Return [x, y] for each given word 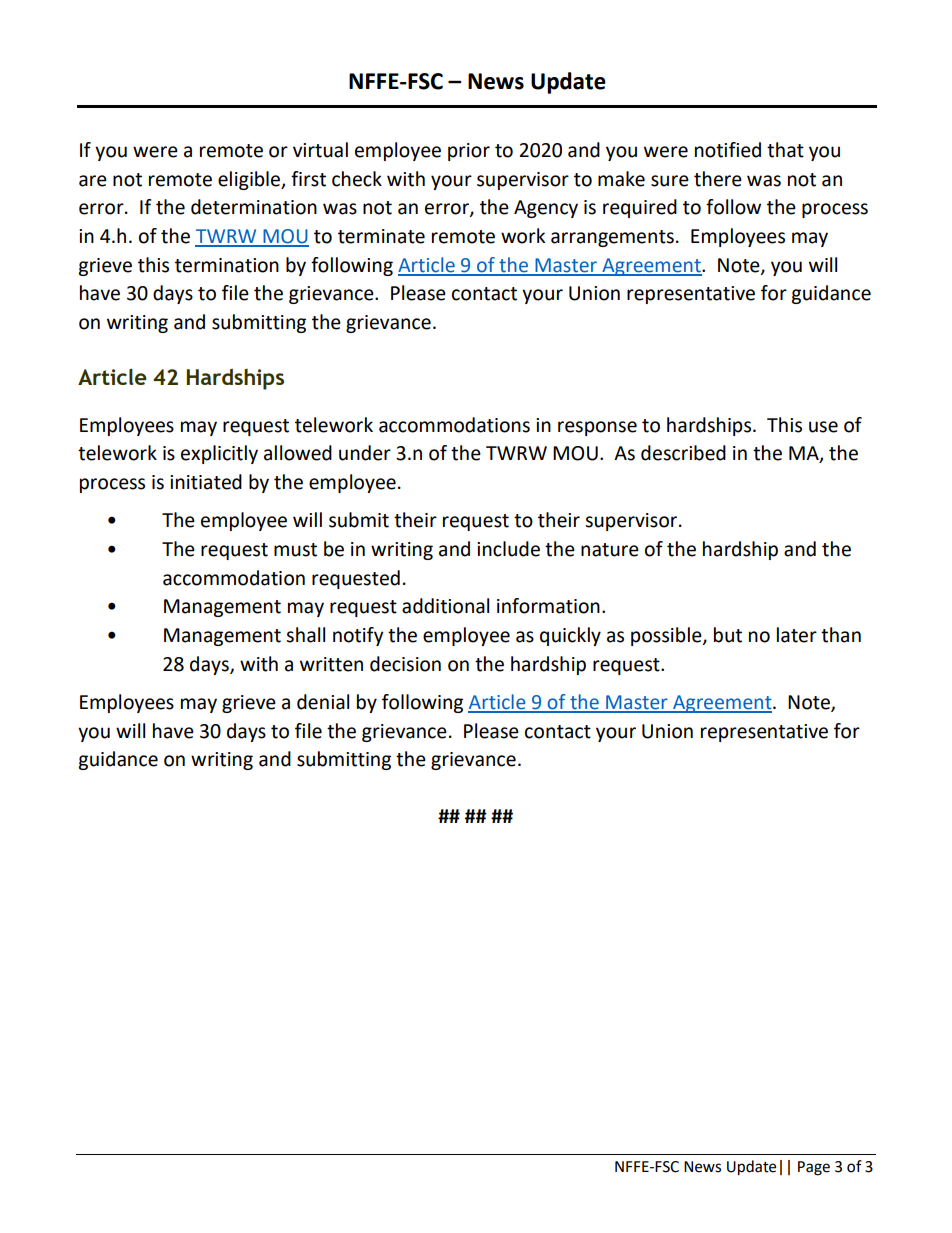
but [728, 635]
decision [405, 664]
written [331, 664]
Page [814, 1168]
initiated [206, 482]
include [508, 549]
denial [323, 702]
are [93, 181]
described [683, 453]
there [718, 179]
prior [469, 152]
